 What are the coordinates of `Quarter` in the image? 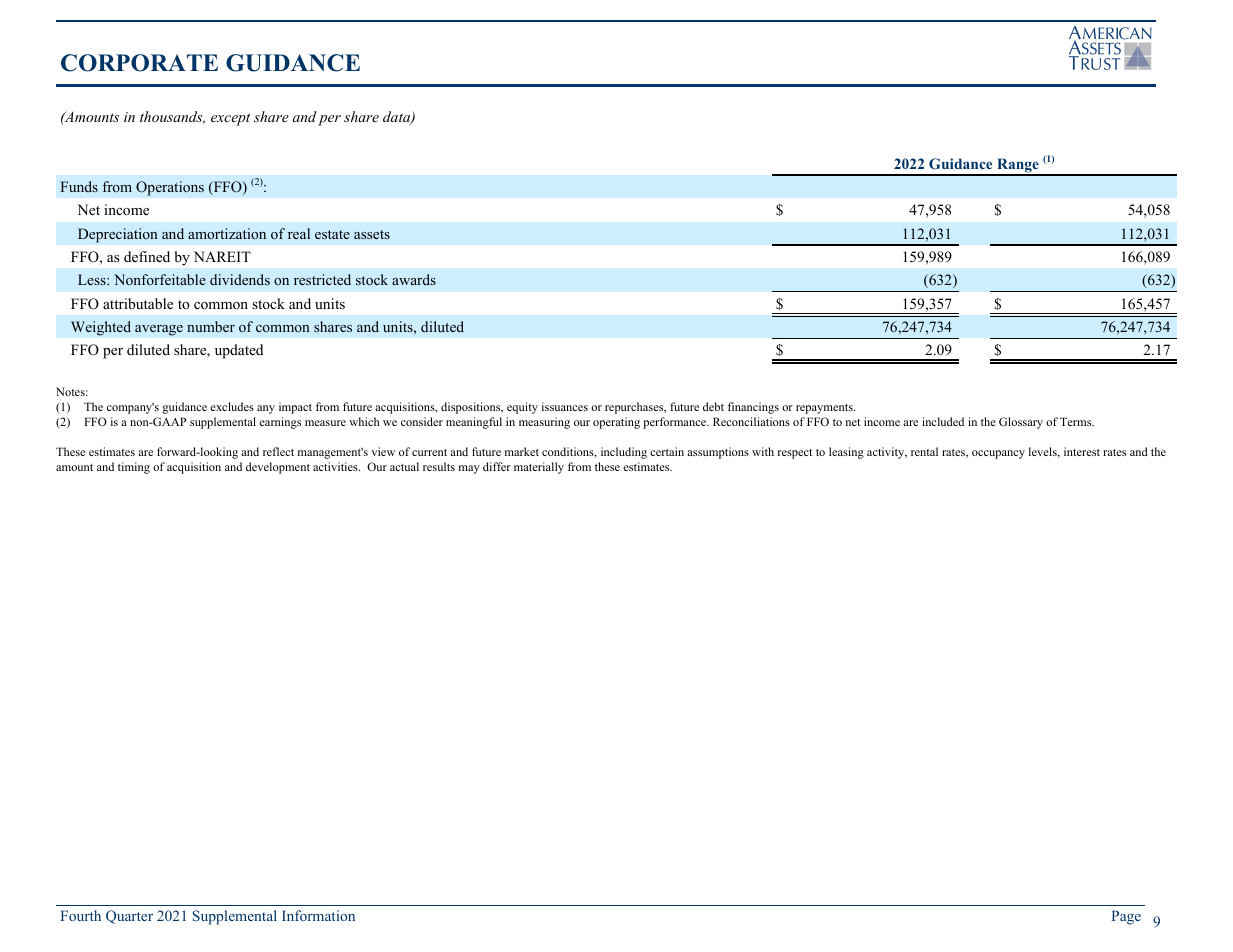 It's located at (129, 917).
